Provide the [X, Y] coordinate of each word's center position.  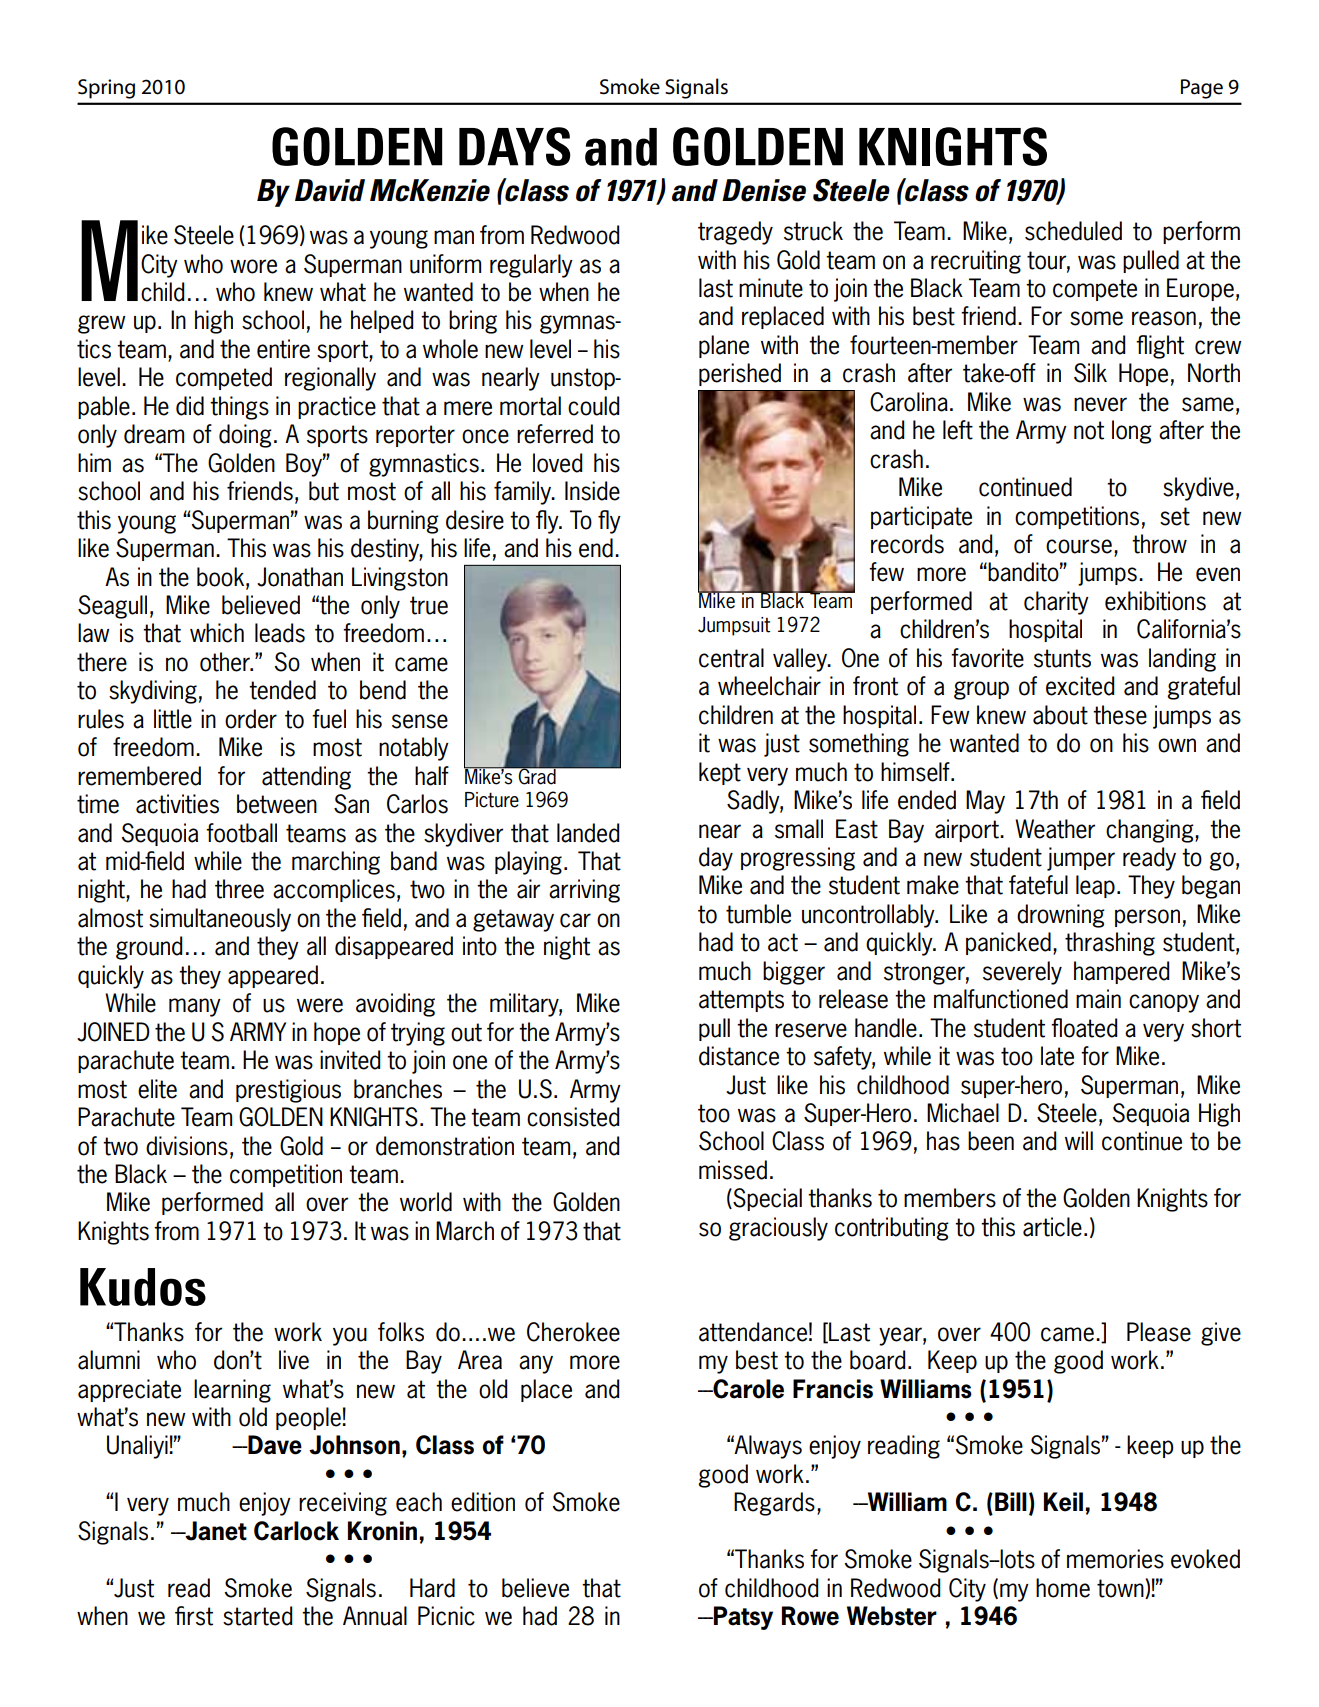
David [330, 190]
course [1079, 546]
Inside [592, 491]
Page [1202, 89]
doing [245, 436]
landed [588, 833]
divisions [187, 1146]
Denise [764, 190]
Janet [215, 1531]
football [241, 833]
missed [733, 1170]
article [1052, 1227]
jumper [1081, 859]
